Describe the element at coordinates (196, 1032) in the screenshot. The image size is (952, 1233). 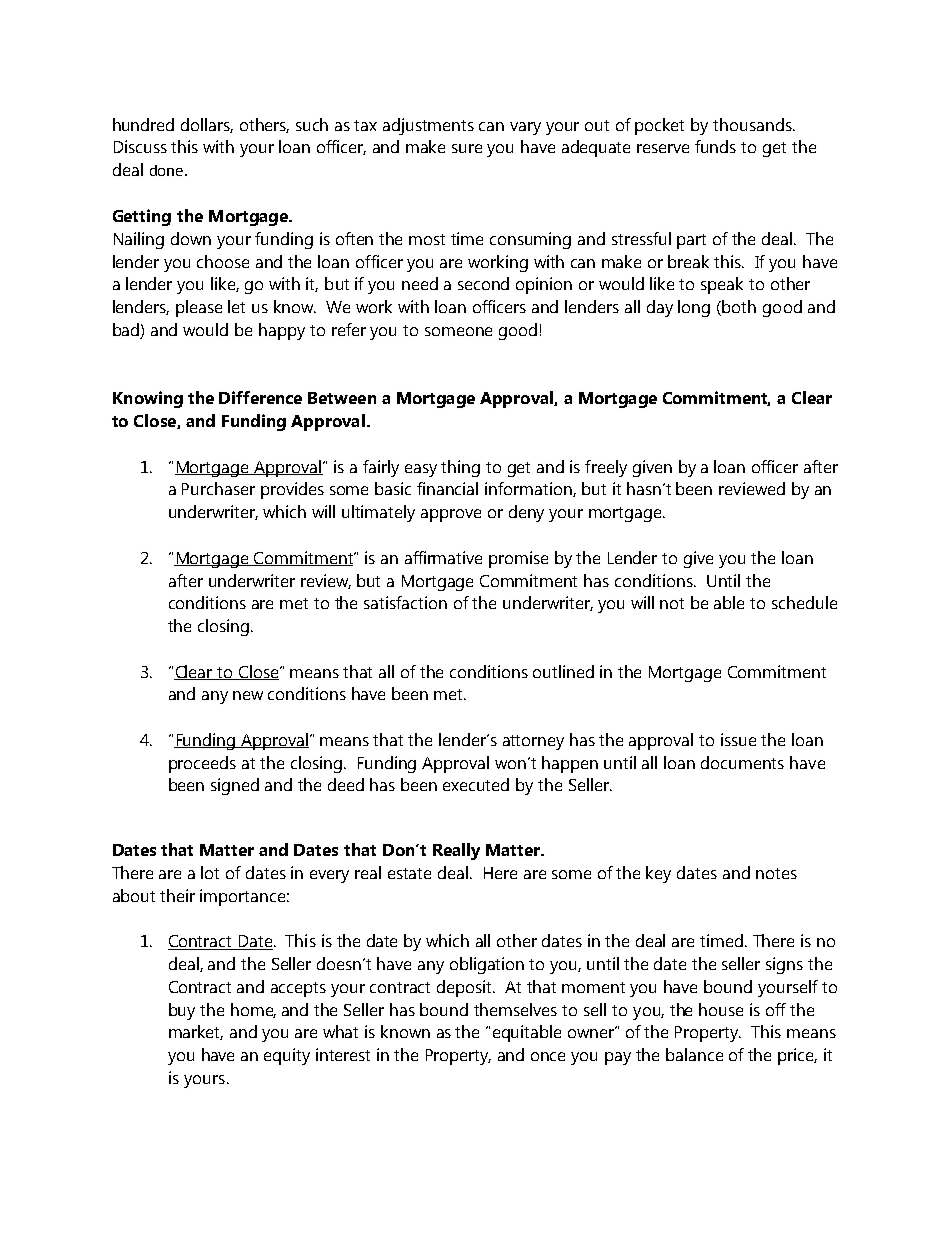
I see `market` at that location.
